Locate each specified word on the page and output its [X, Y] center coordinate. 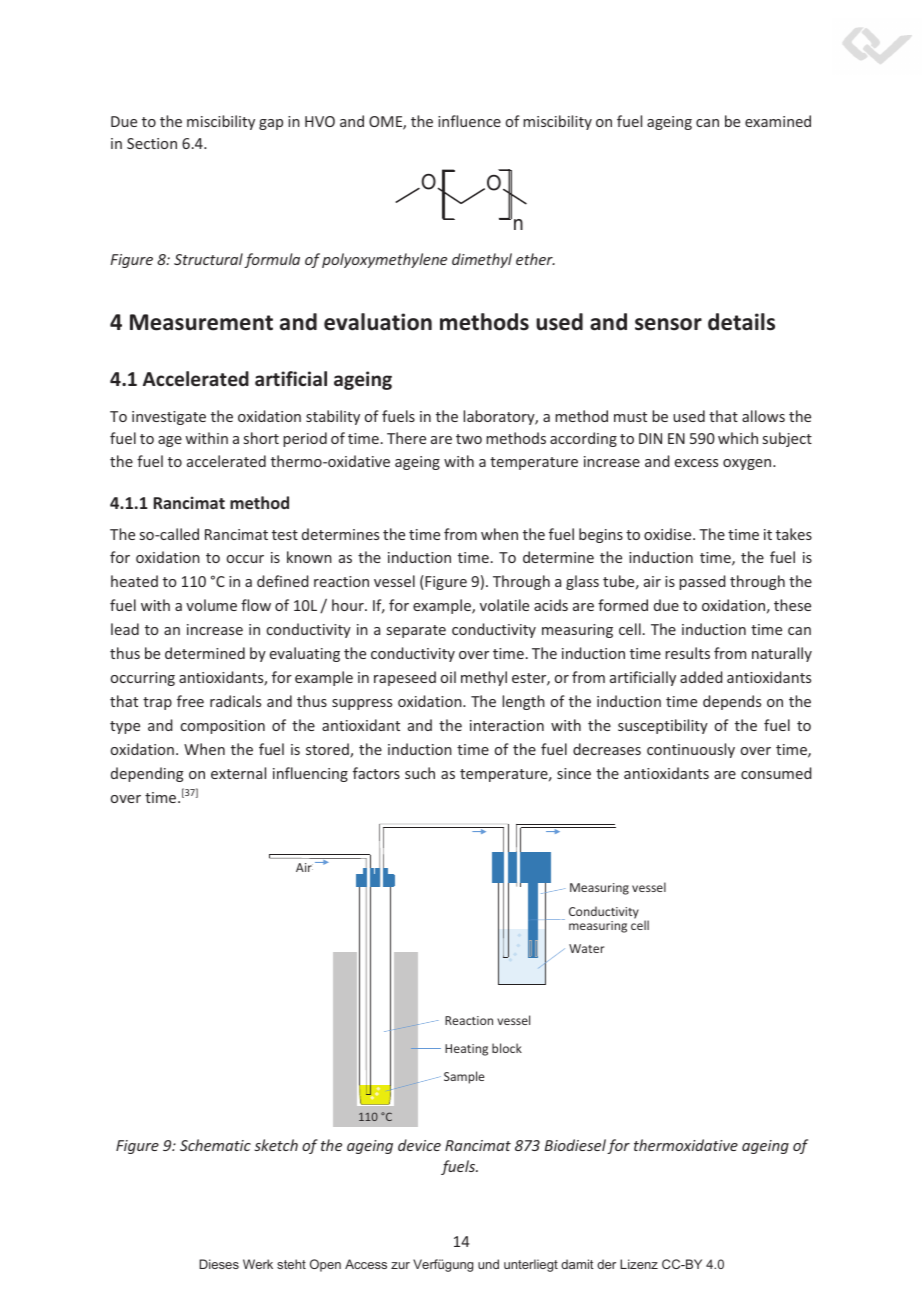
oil [448, 677]
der [606, 1264]
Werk [258, 1264]
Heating [466, 1050]
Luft [304, 867]
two [469, 439]
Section [152, 143]
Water [587, 948]
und [488, 1264]
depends [732, 702]
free [190, 701]
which [738, 438]
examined [778, 121]
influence [469, 121]
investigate [169, 418]
